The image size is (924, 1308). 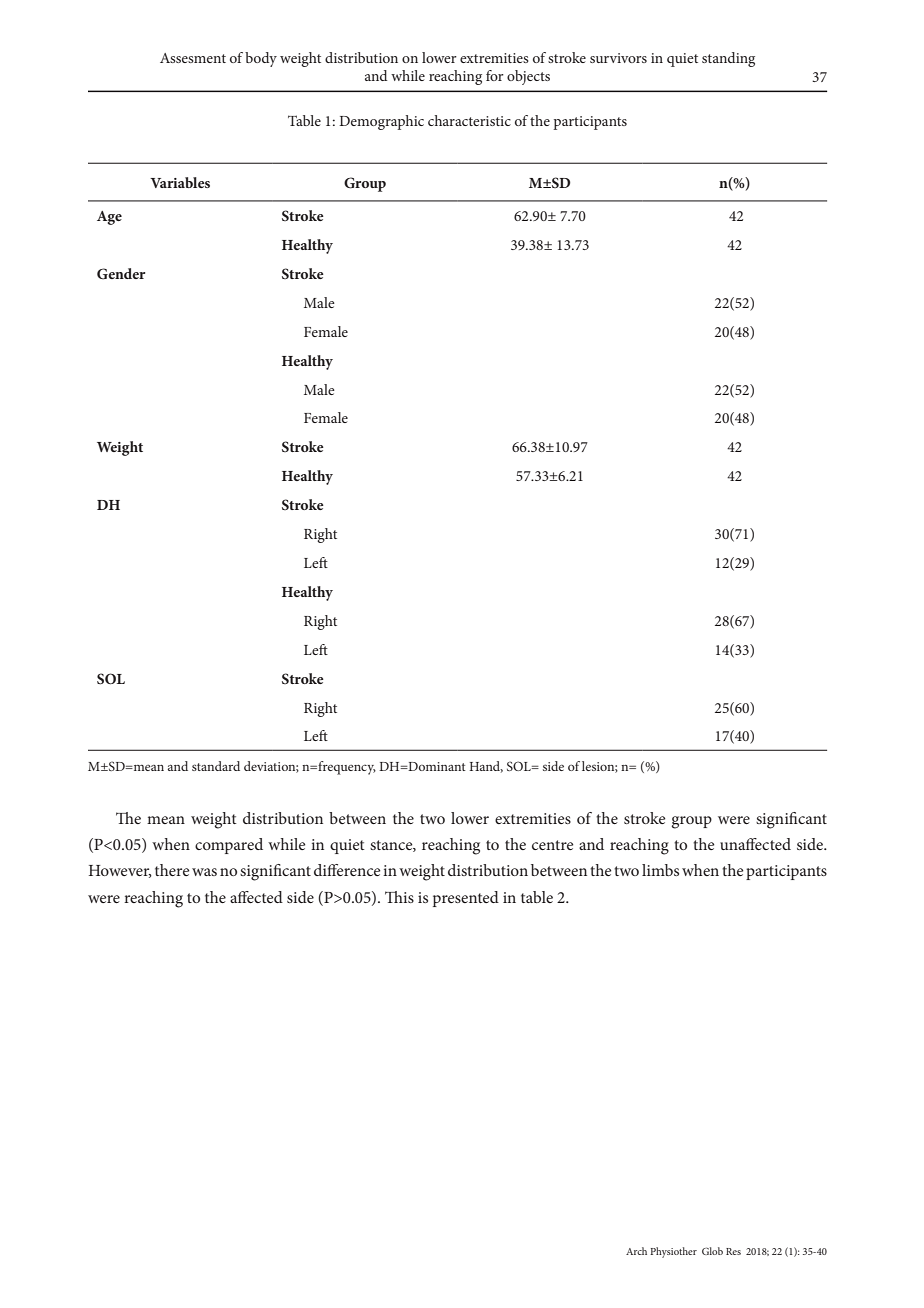 What do you see at coordinates (381, 122) in the screenshot?
I see `Demographic` at bounding box center [381, 122].
